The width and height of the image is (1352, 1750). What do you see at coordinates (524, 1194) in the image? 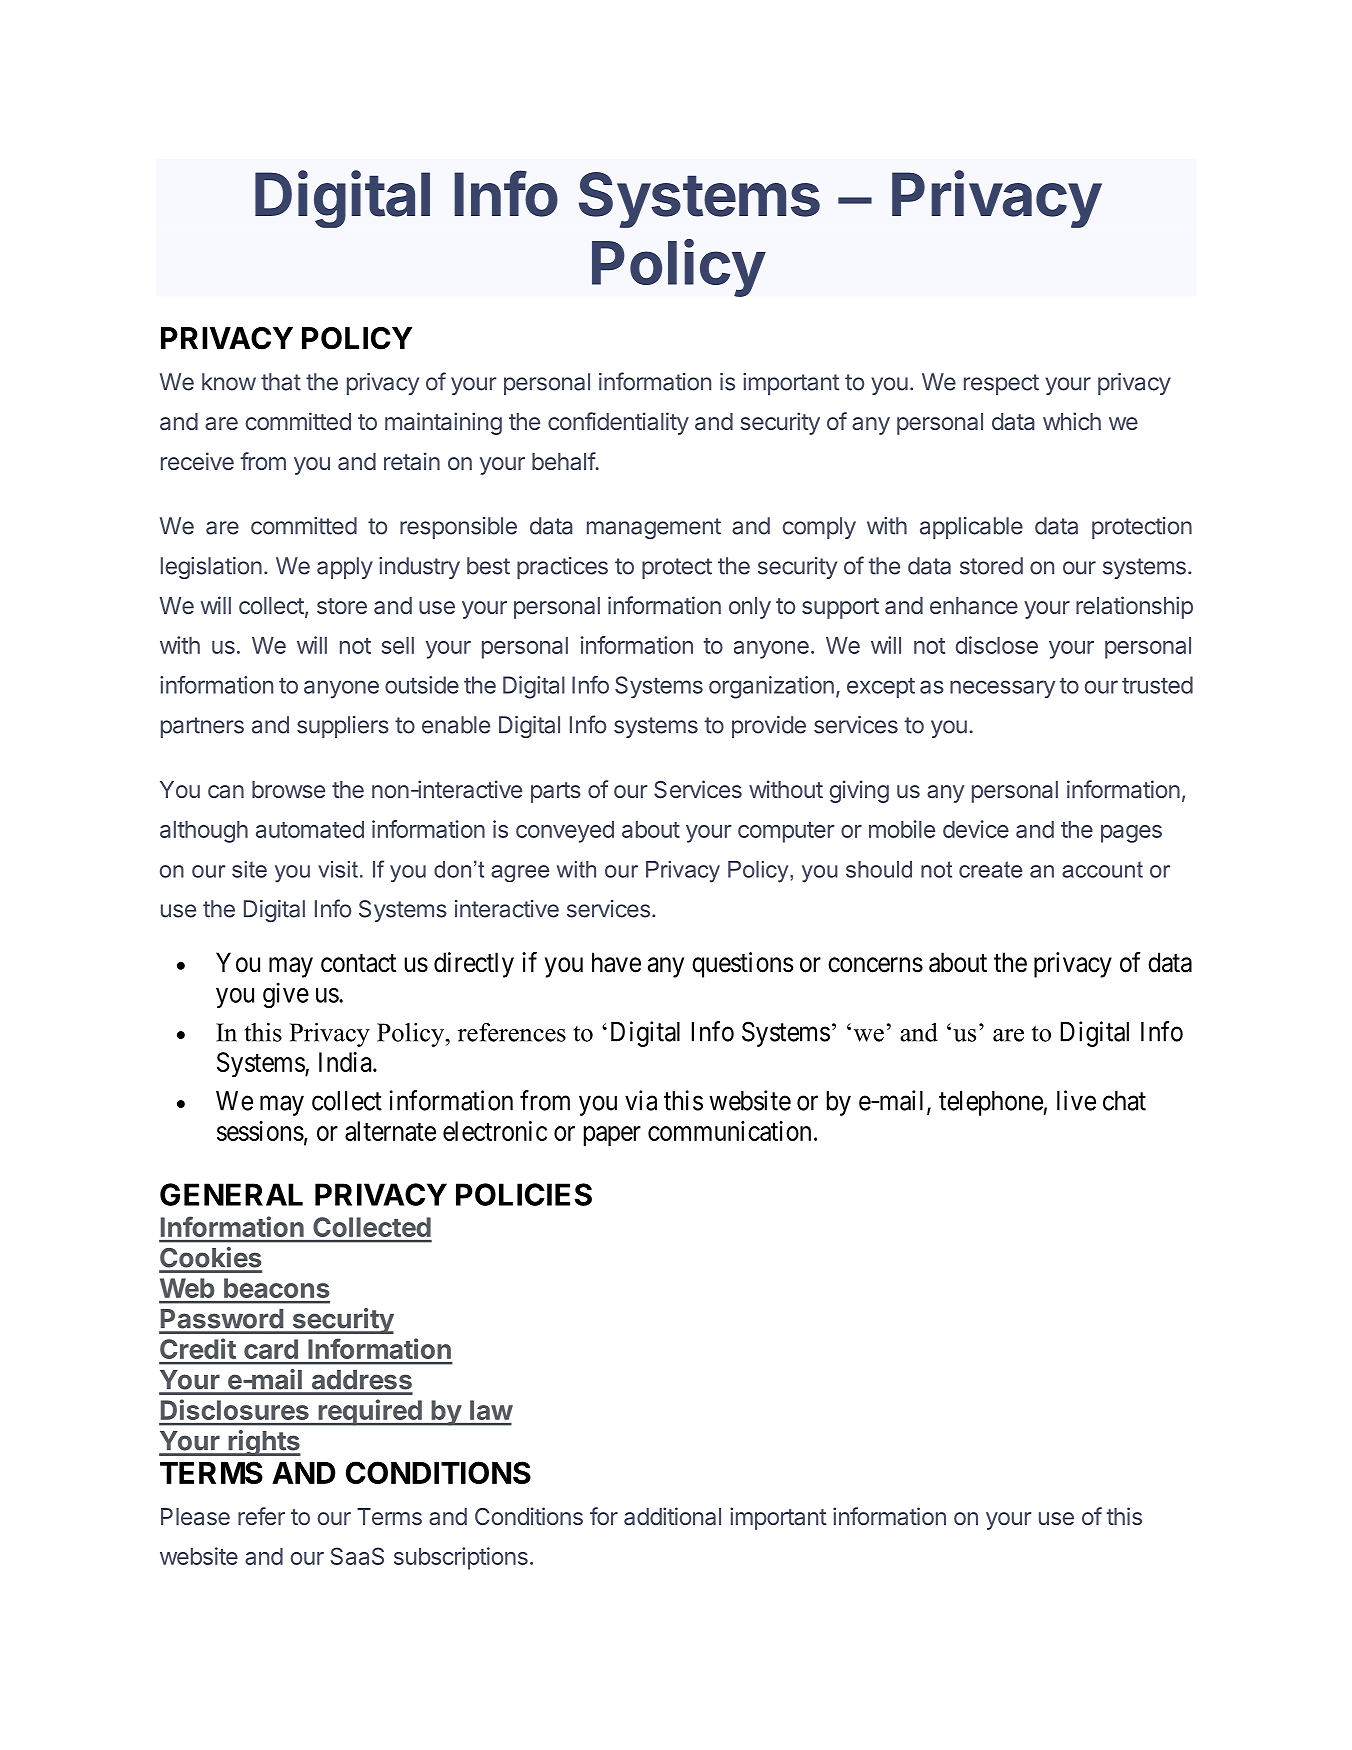
I see `POLICIES` at bounding box center [524, 1194].
